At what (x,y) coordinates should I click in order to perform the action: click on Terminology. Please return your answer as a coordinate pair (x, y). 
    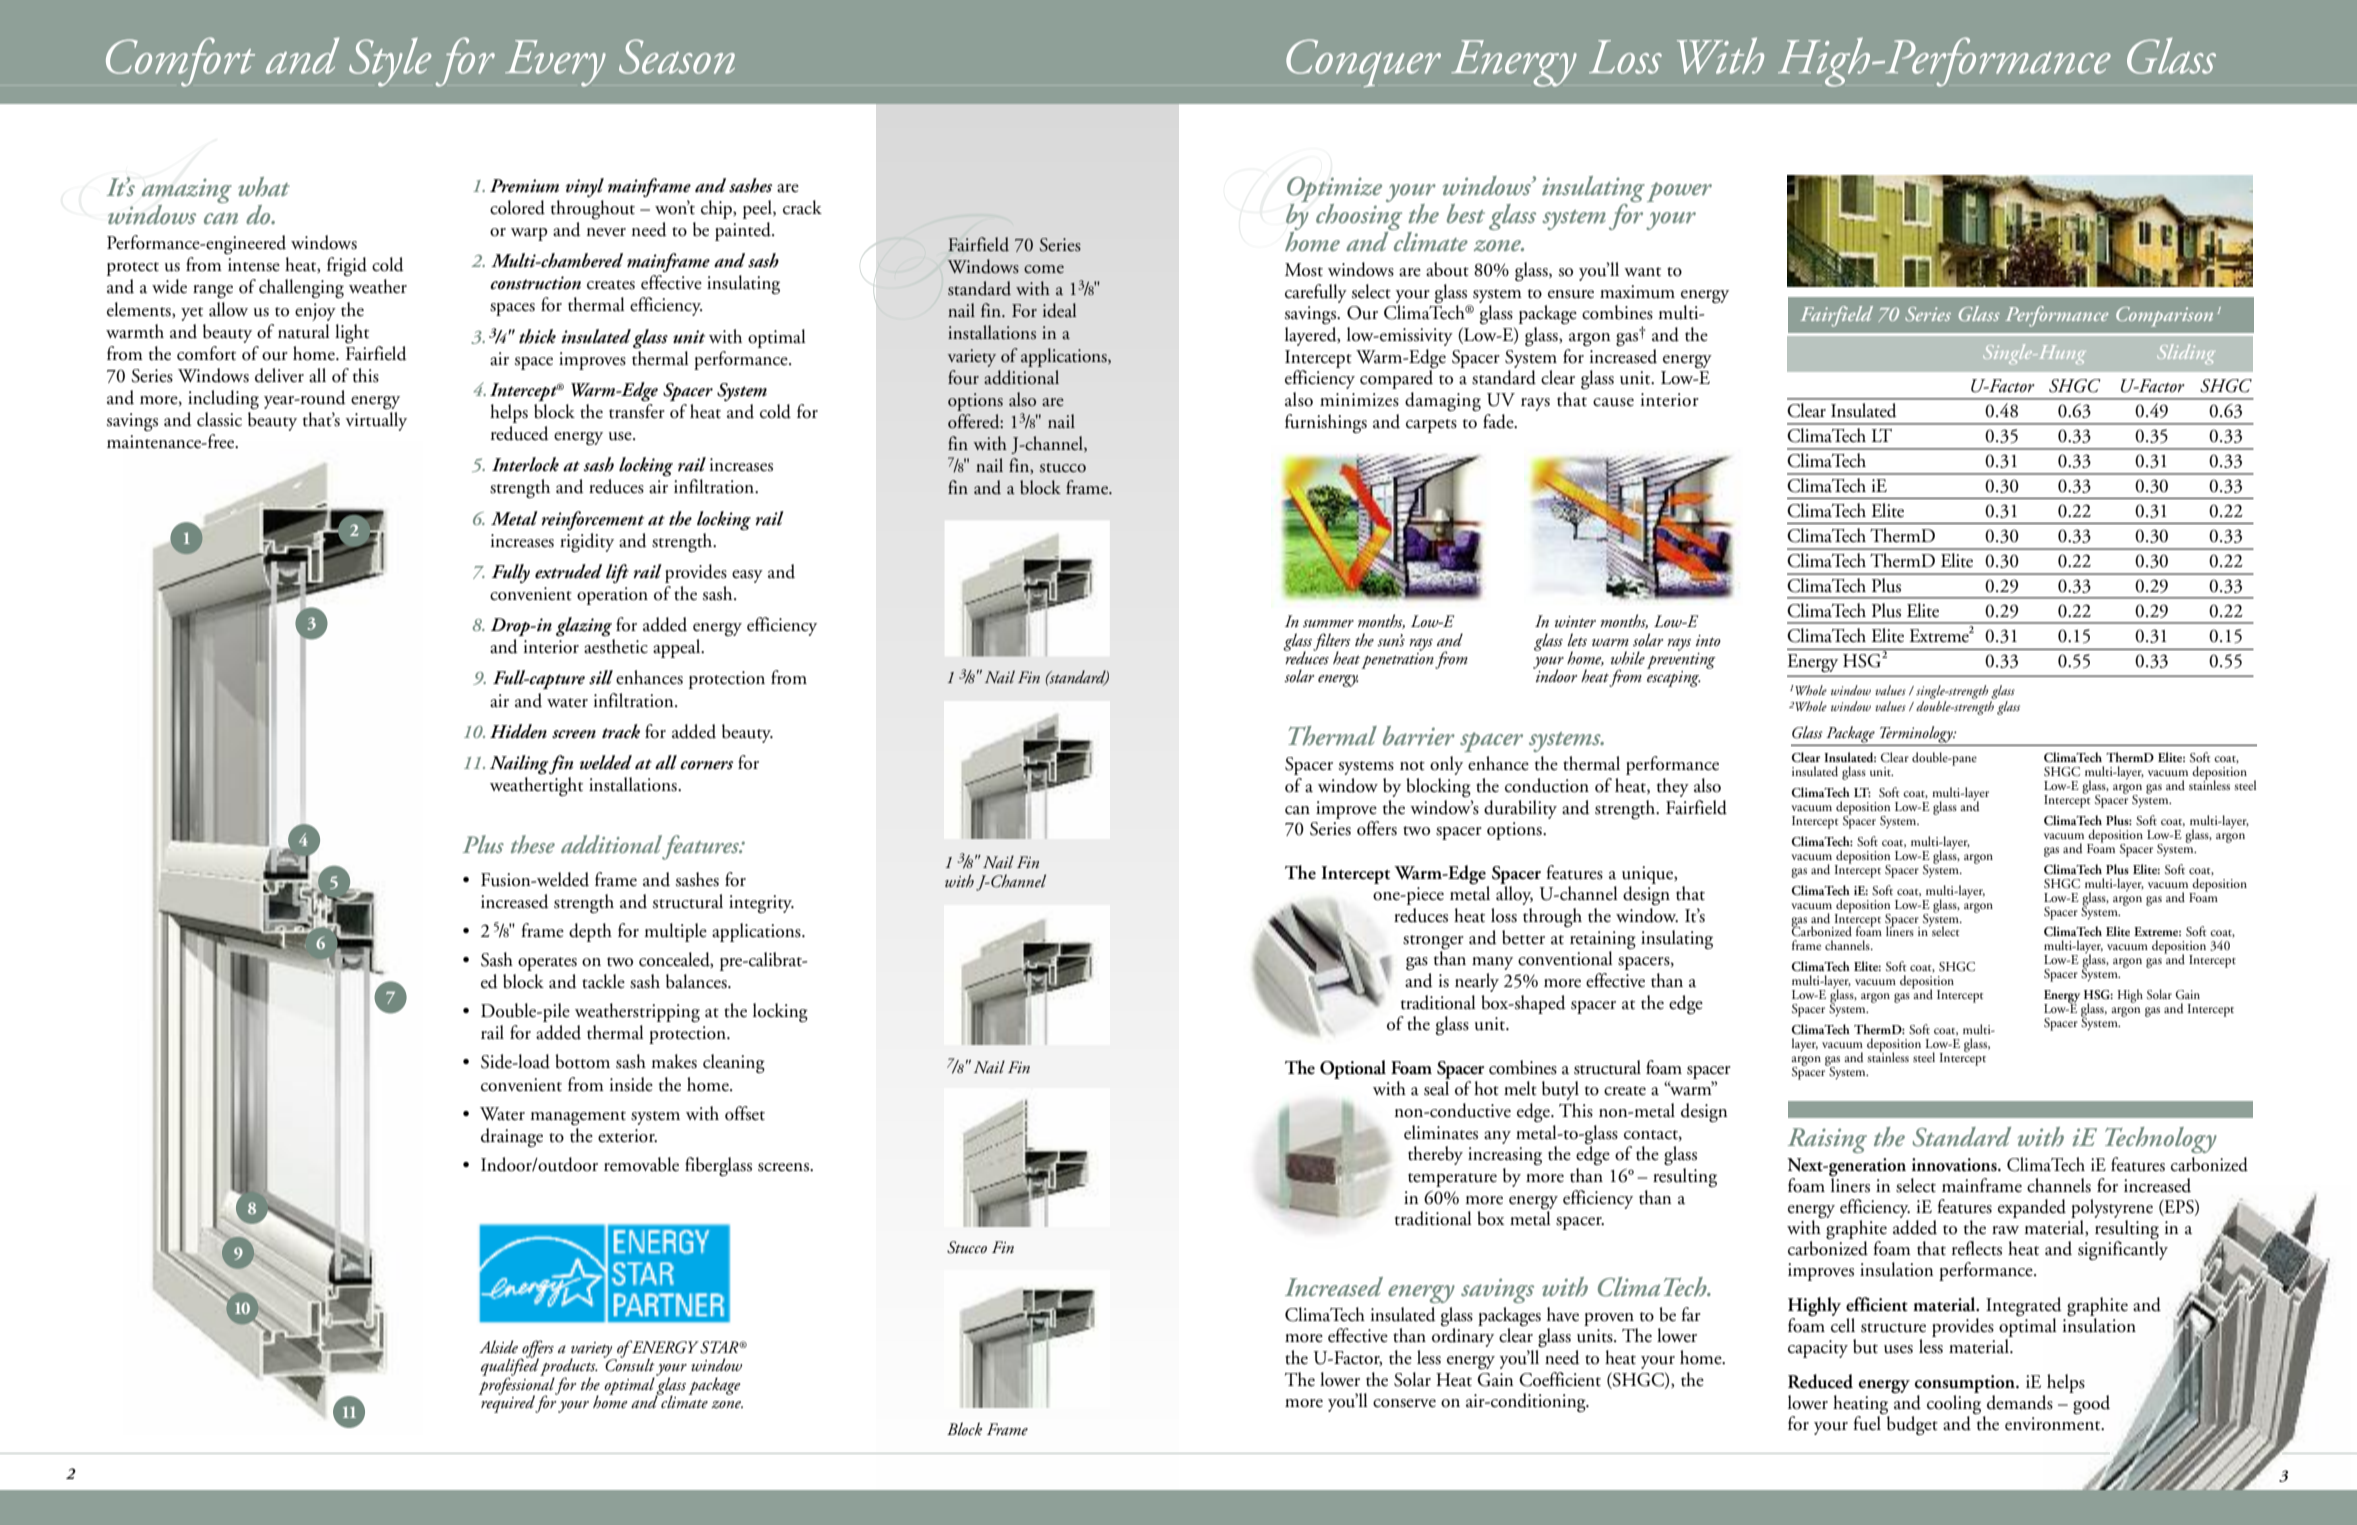
    Looking at the image, I should click on (1917, 734).
